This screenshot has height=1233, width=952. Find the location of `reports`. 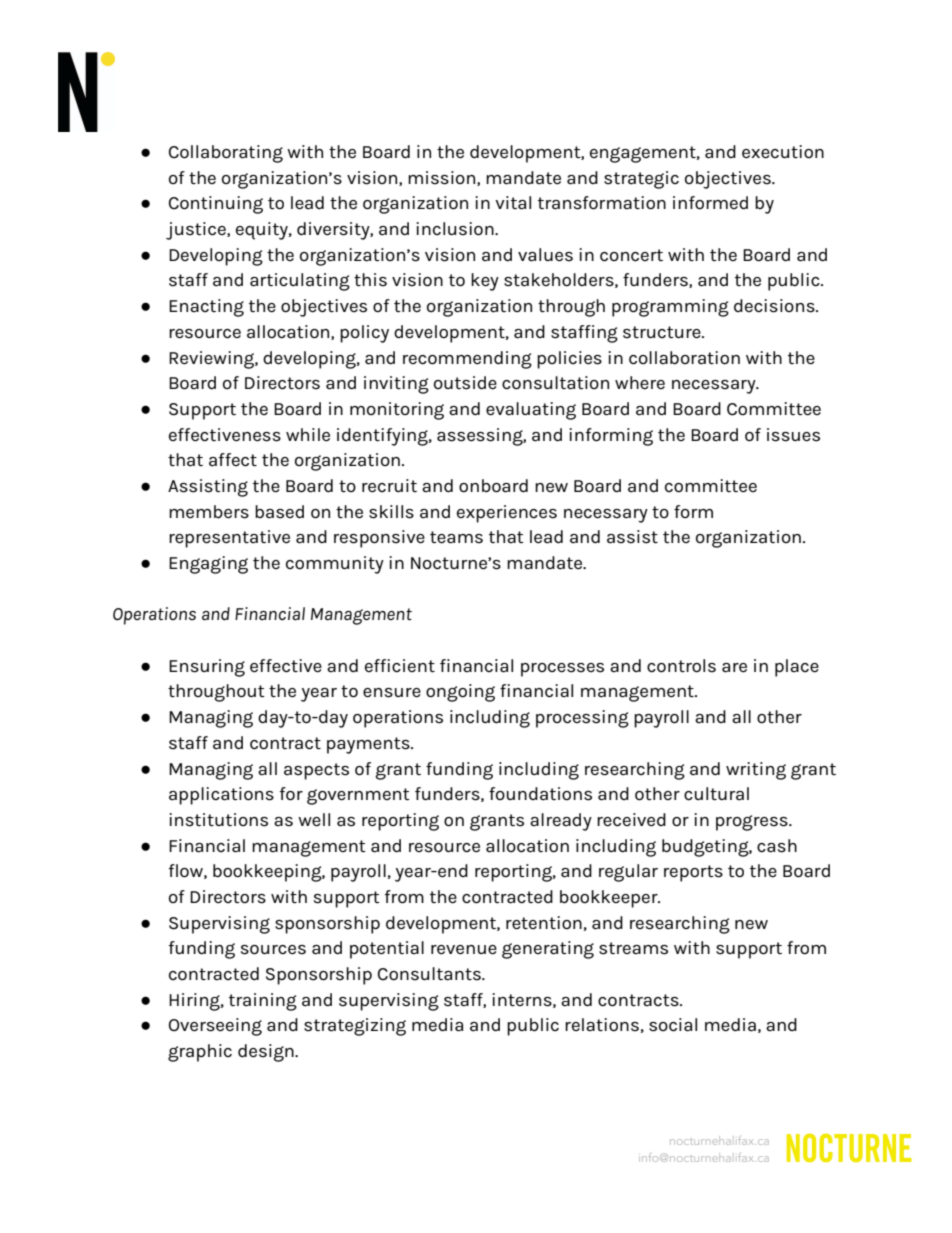

reports is located at coordinates (693, 873).
